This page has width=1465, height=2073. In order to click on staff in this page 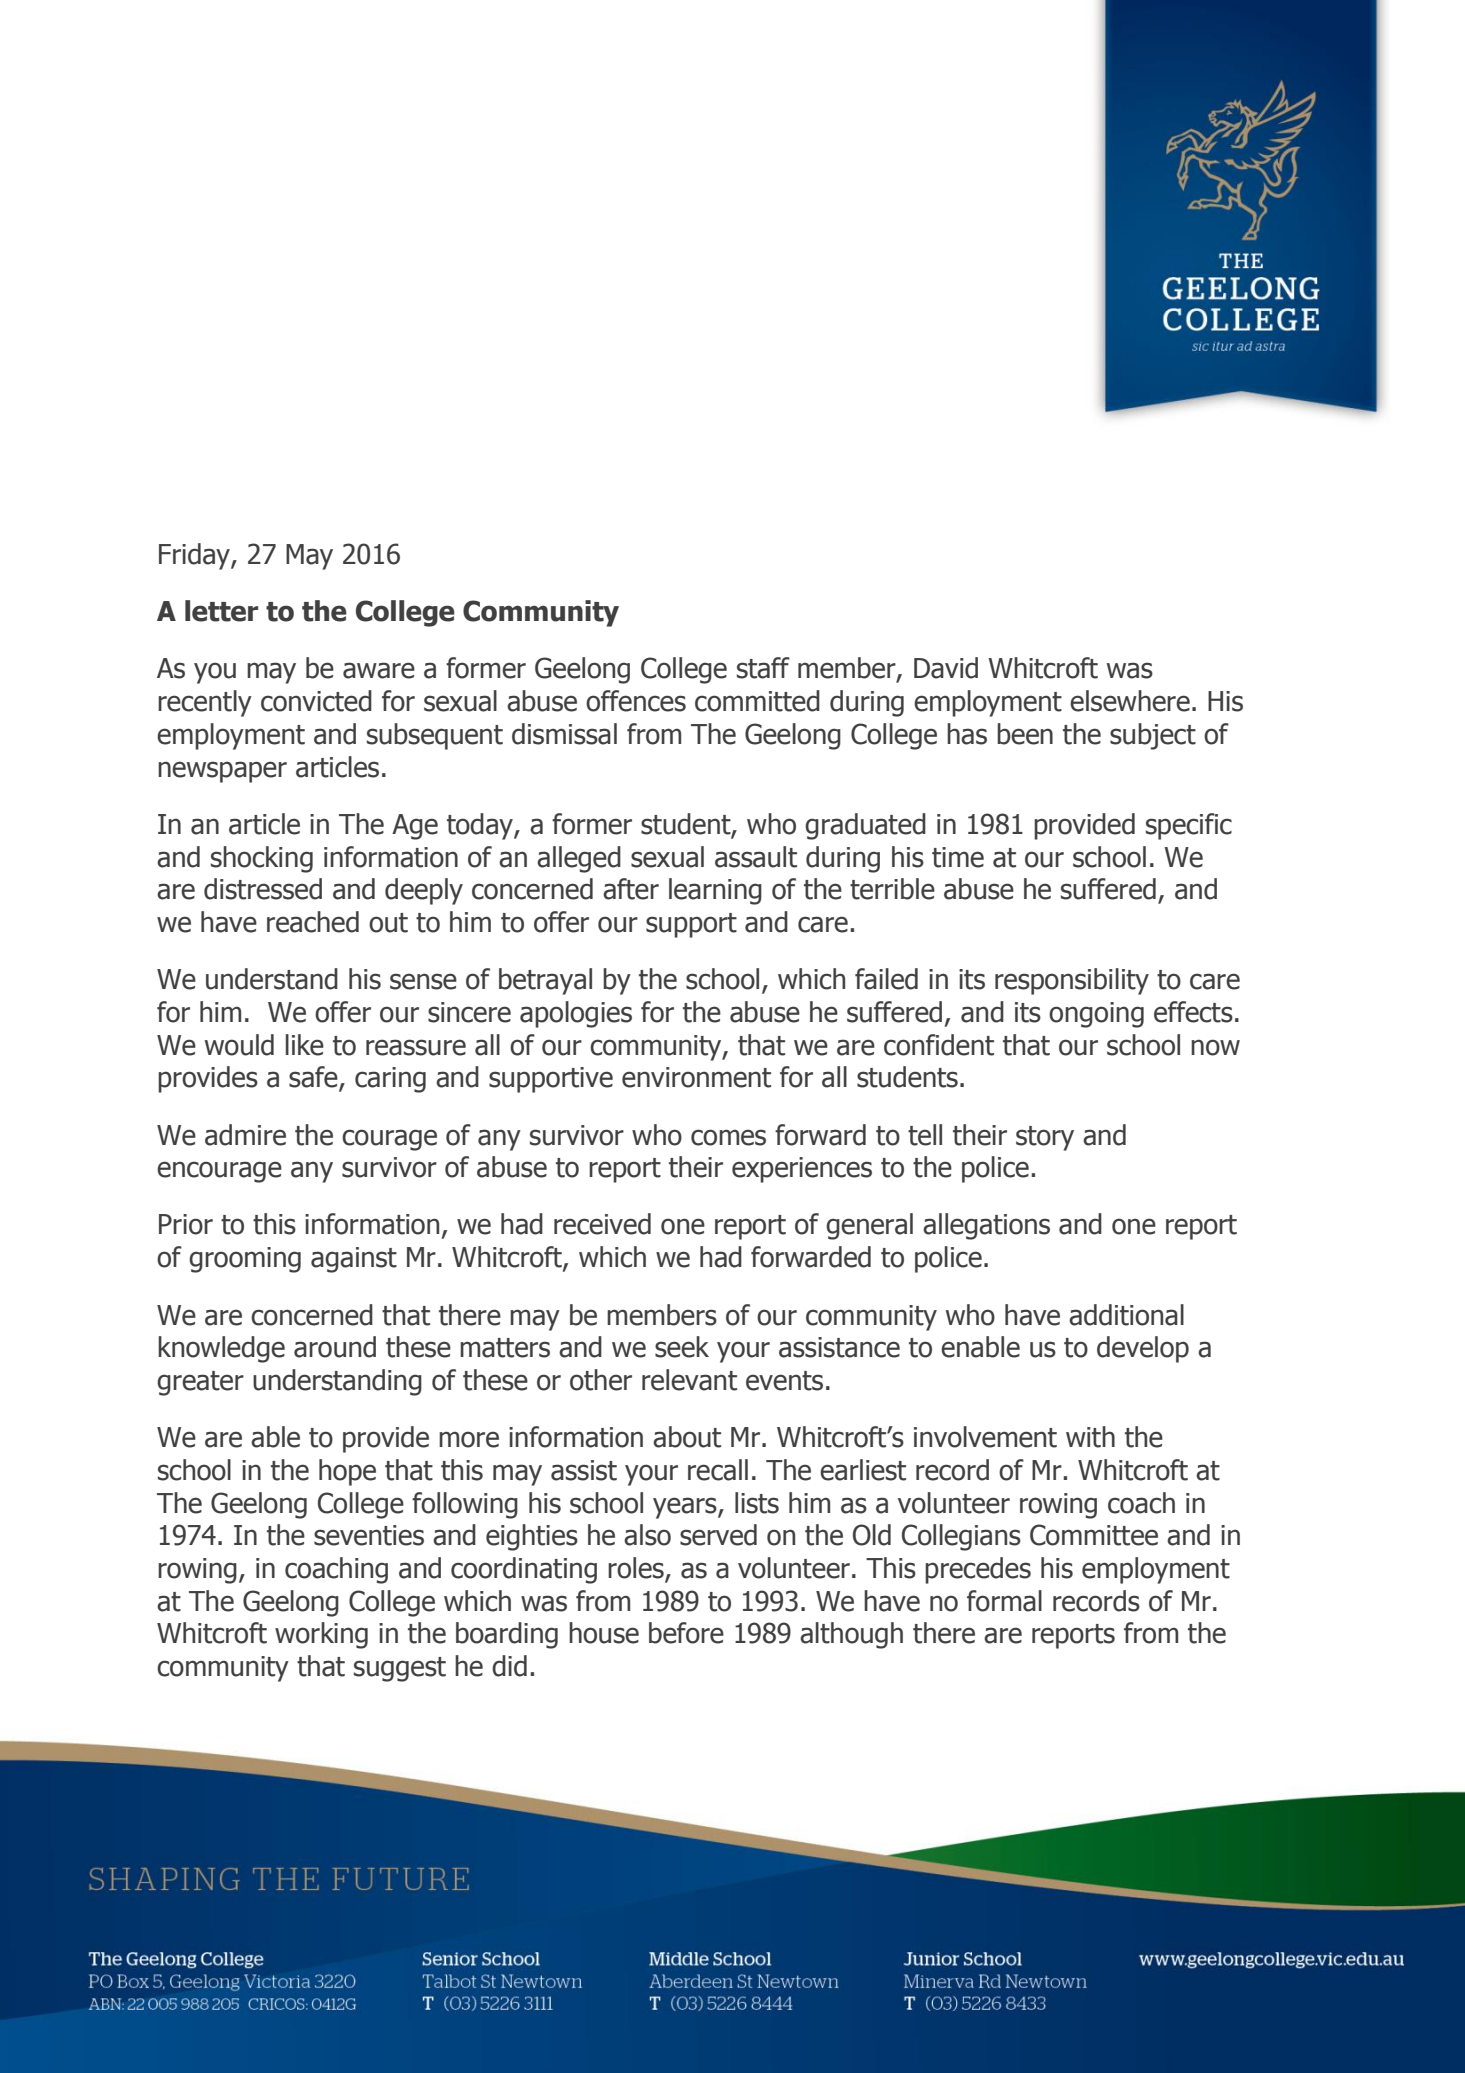, I will do `click(763, 668)`.
